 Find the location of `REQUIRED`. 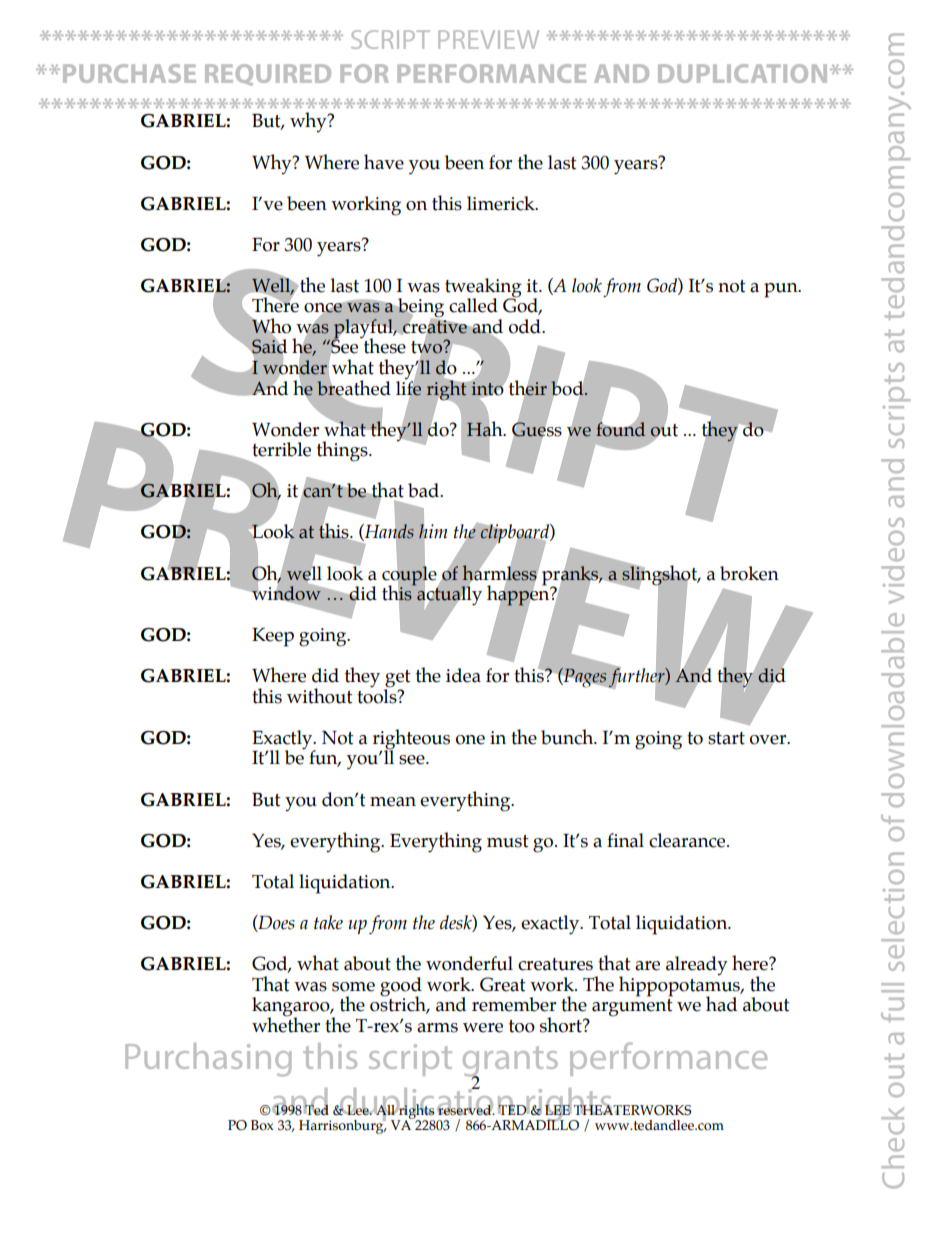

REQUIRED is located at coordinates (268, 75).
